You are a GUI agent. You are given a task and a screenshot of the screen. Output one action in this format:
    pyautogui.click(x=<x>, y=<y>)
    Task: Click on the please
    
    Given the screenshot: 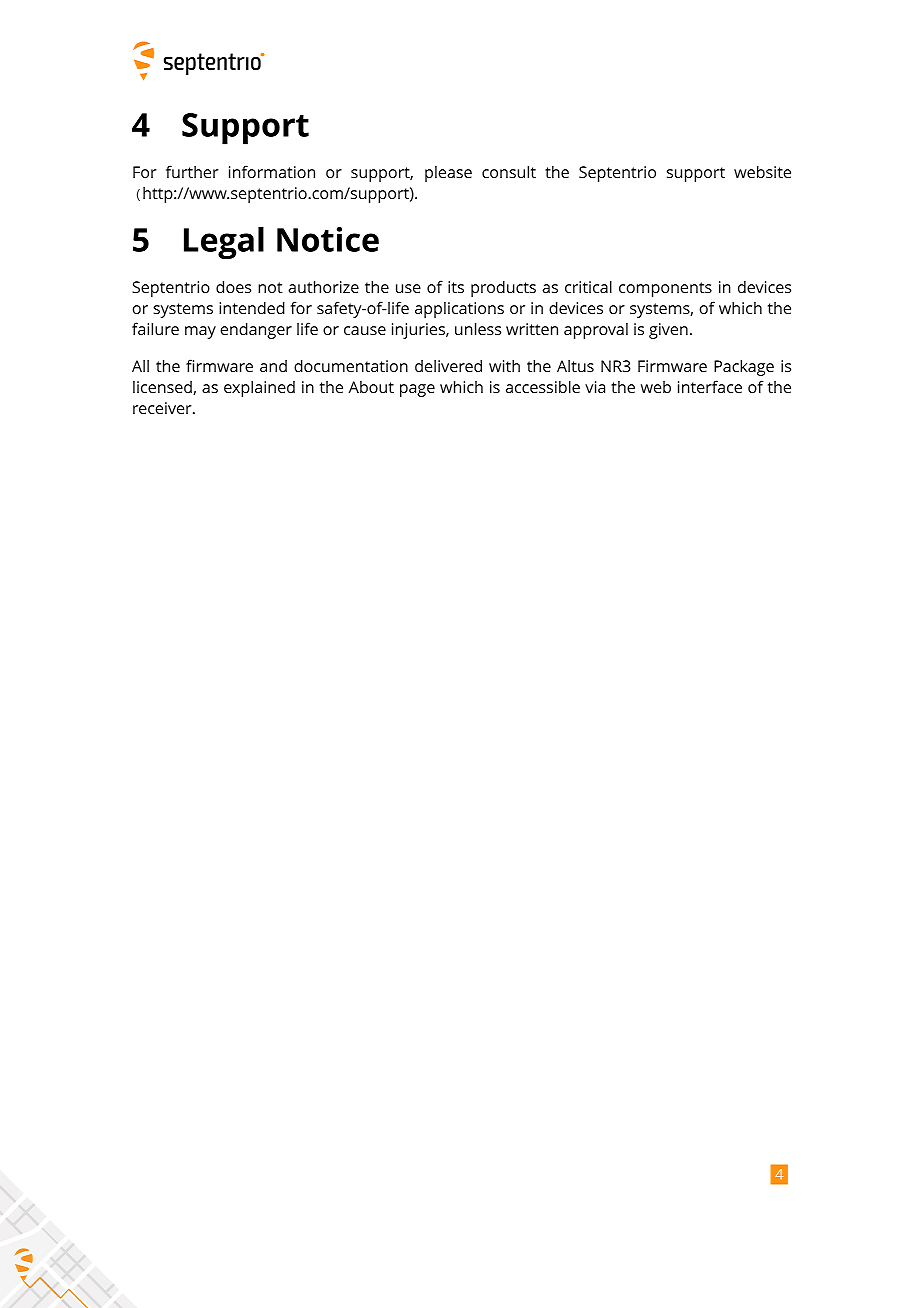 What is the action you would take?
    pyautogui.click(x=448, y=174)
